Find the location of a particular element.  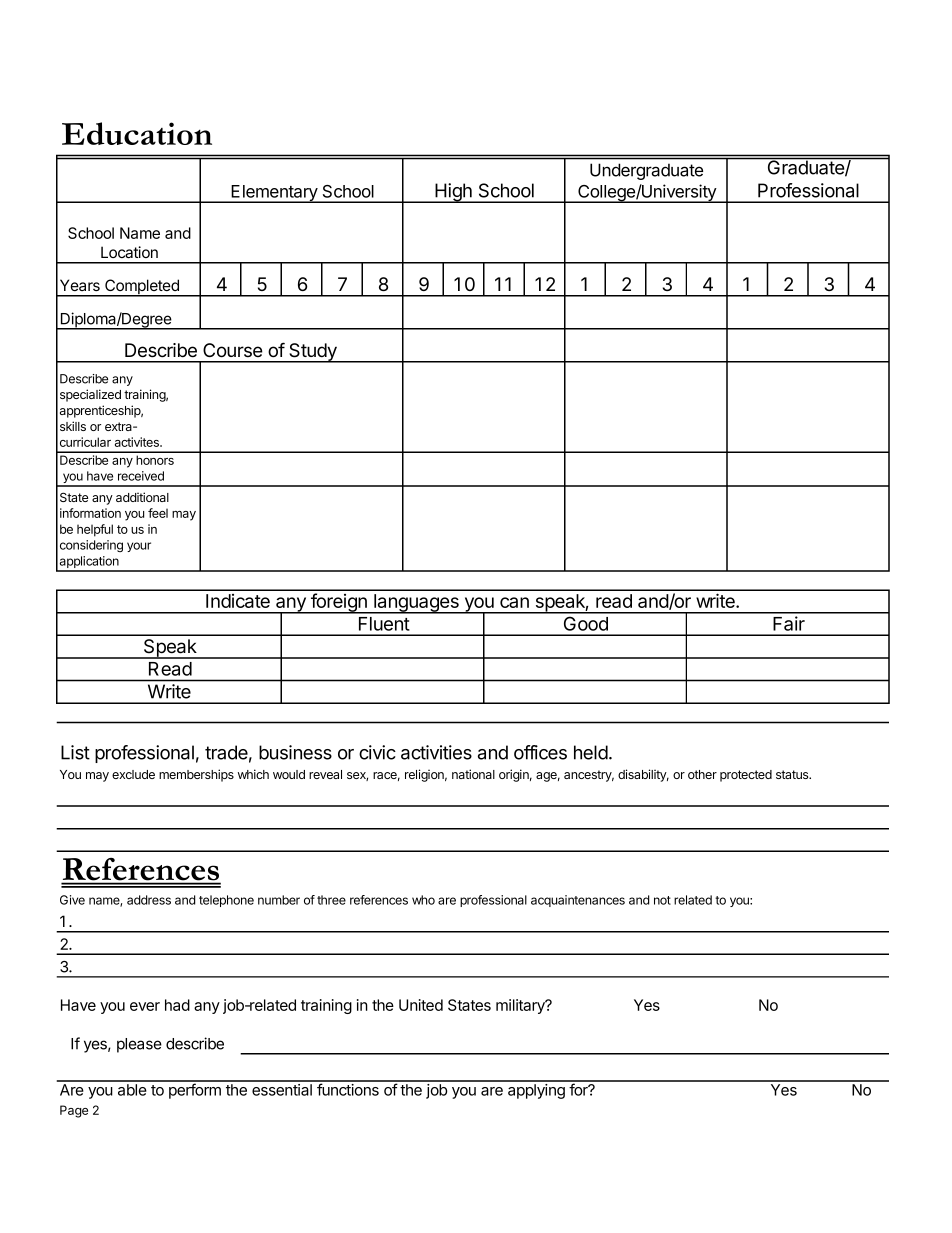

High is located at coordinates (453, 193).
